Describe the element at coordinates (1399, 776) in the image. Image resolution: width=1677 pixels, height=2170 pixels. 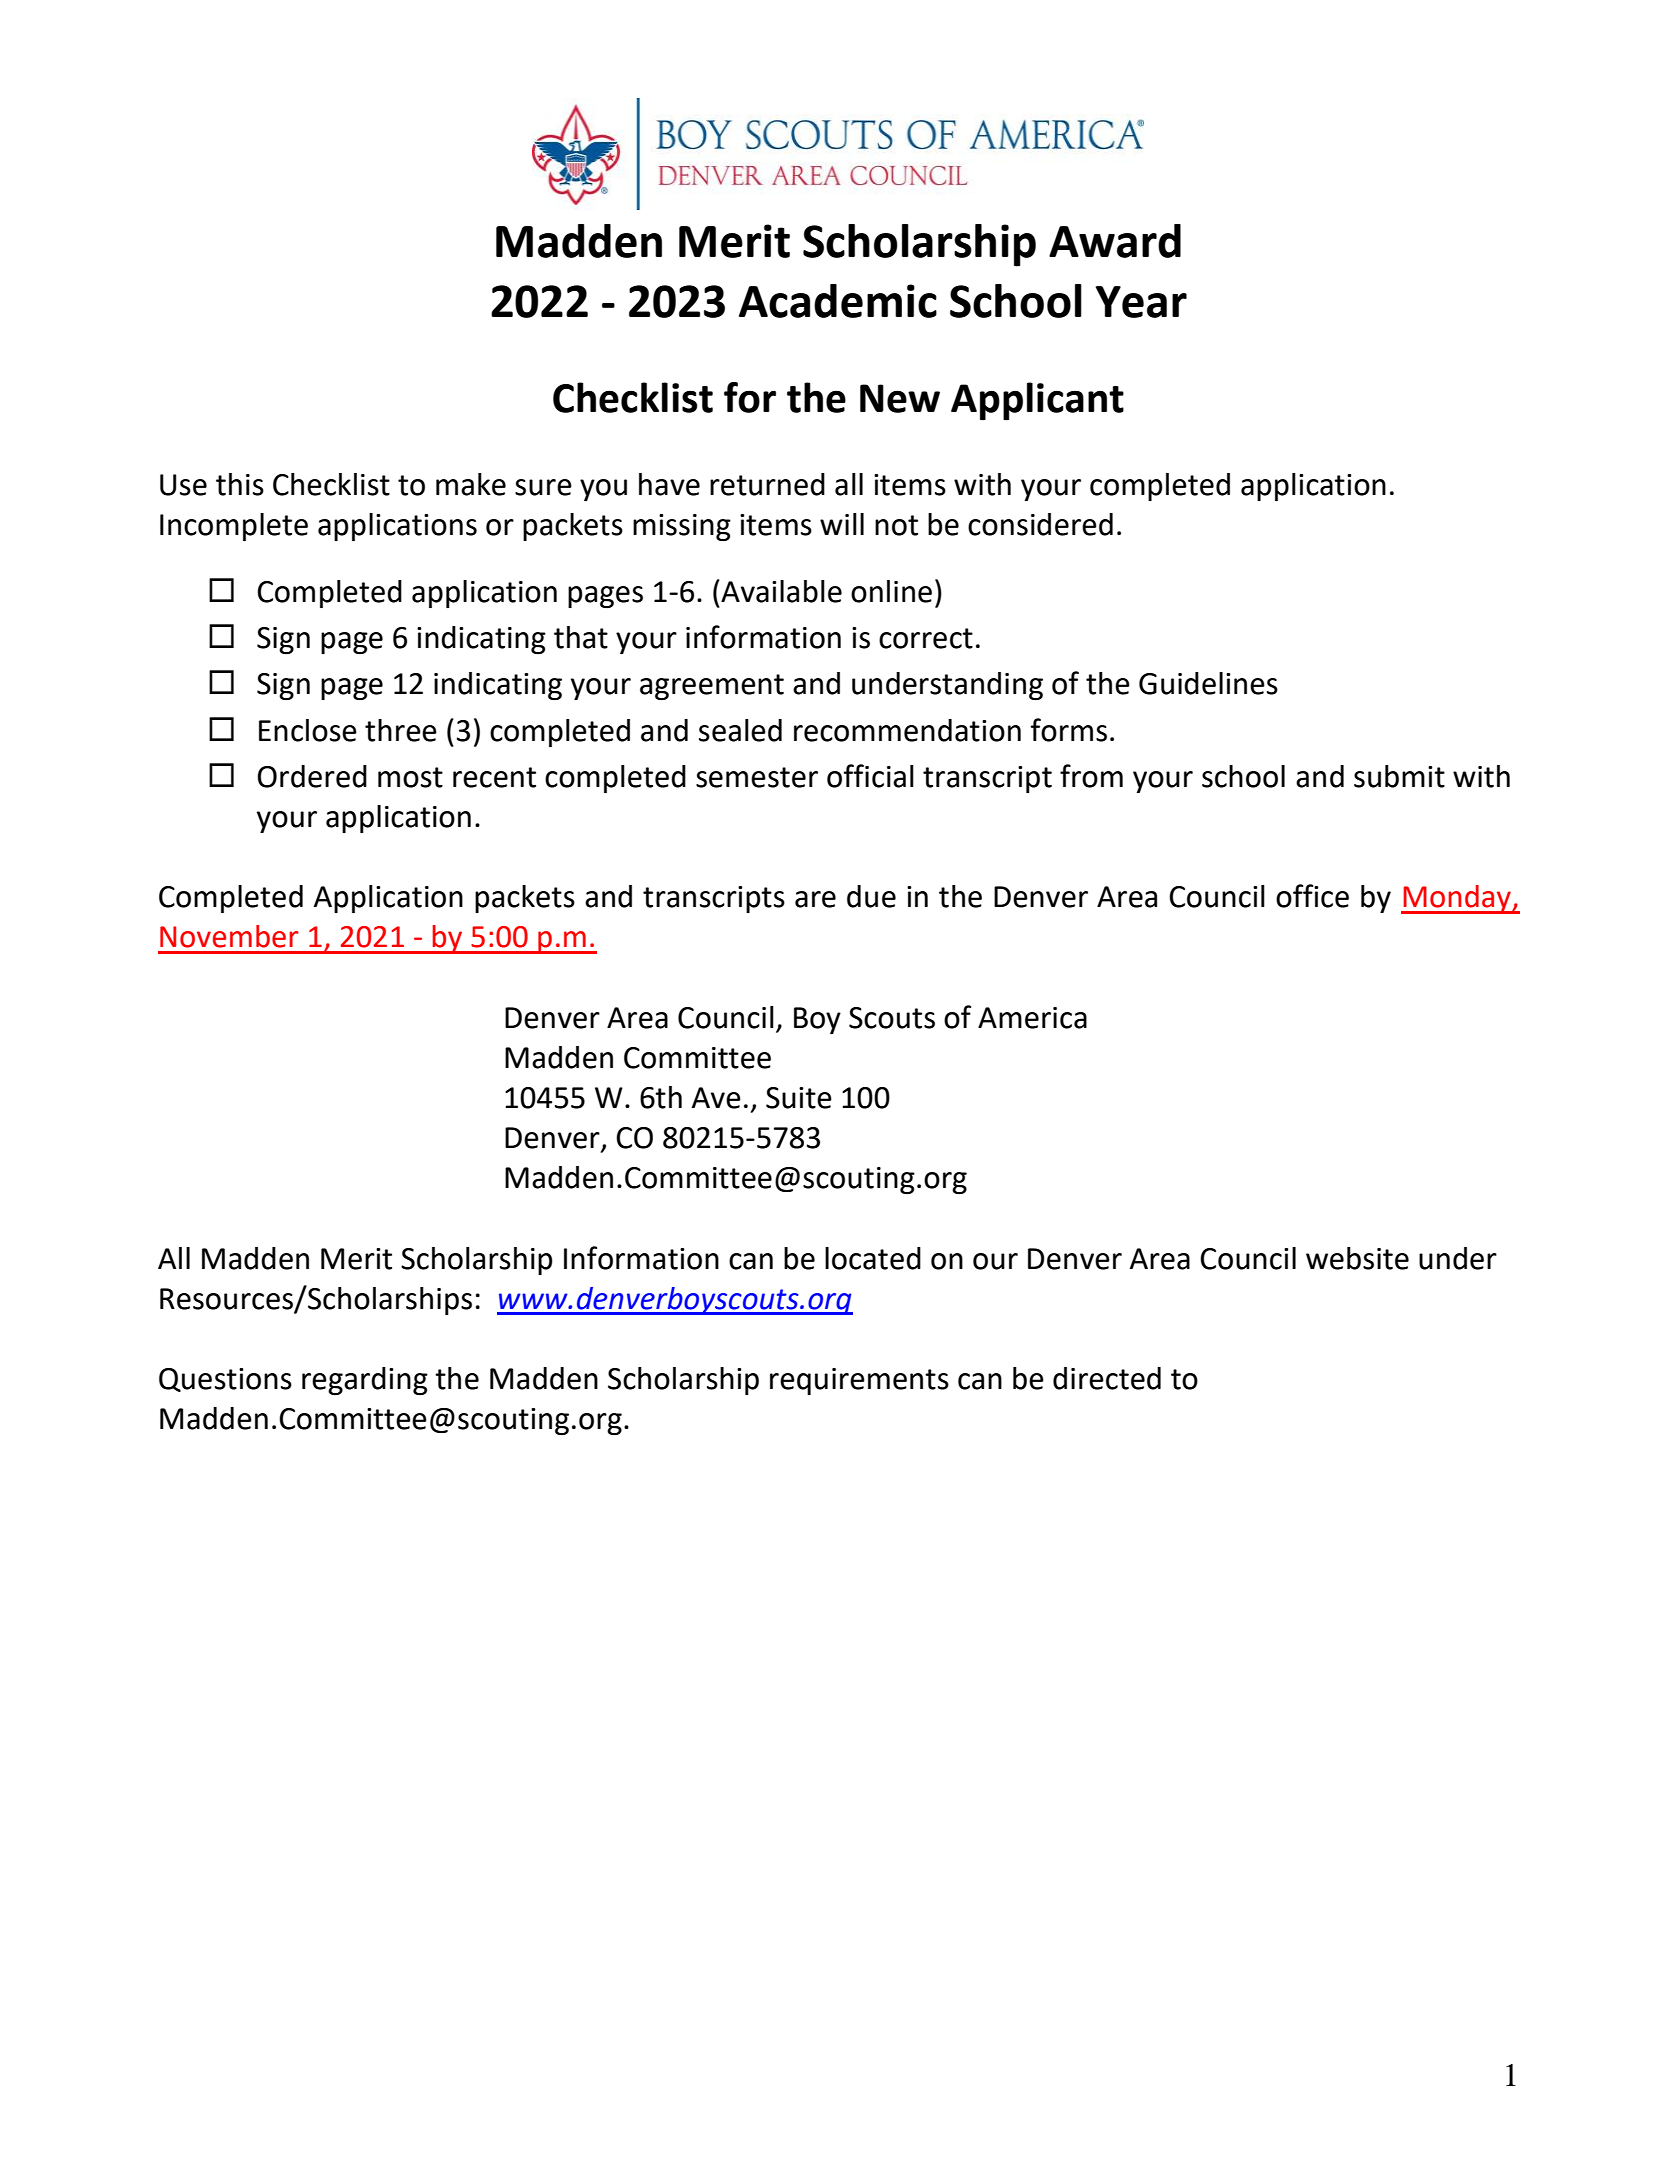
I see `submit` at that location.
